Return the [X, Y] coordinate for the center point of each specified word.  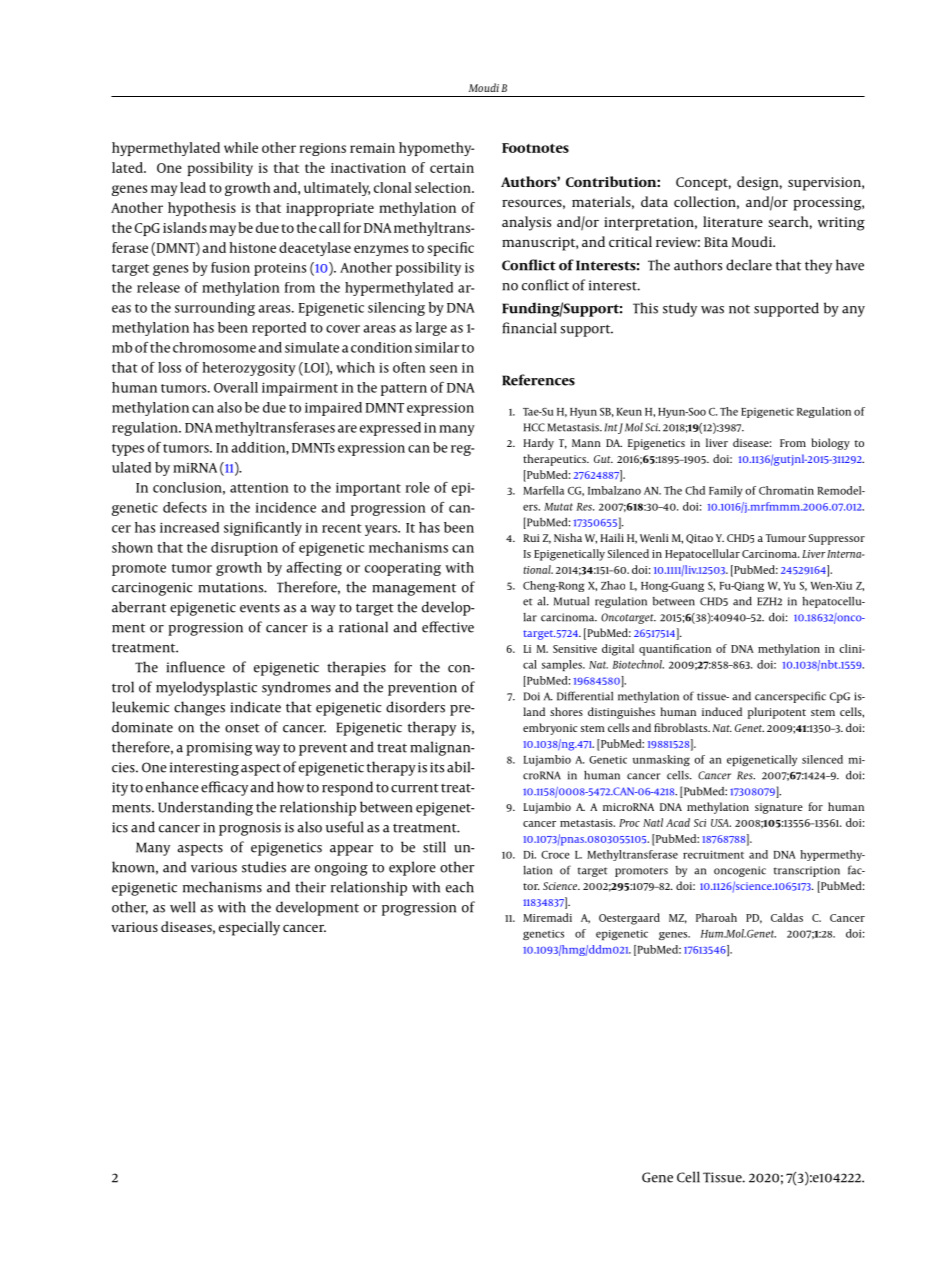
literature [733, 221]
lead [193, 187]
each [460, 887]
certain [452, 168]
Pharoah [716, 917]
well [183, 907]
